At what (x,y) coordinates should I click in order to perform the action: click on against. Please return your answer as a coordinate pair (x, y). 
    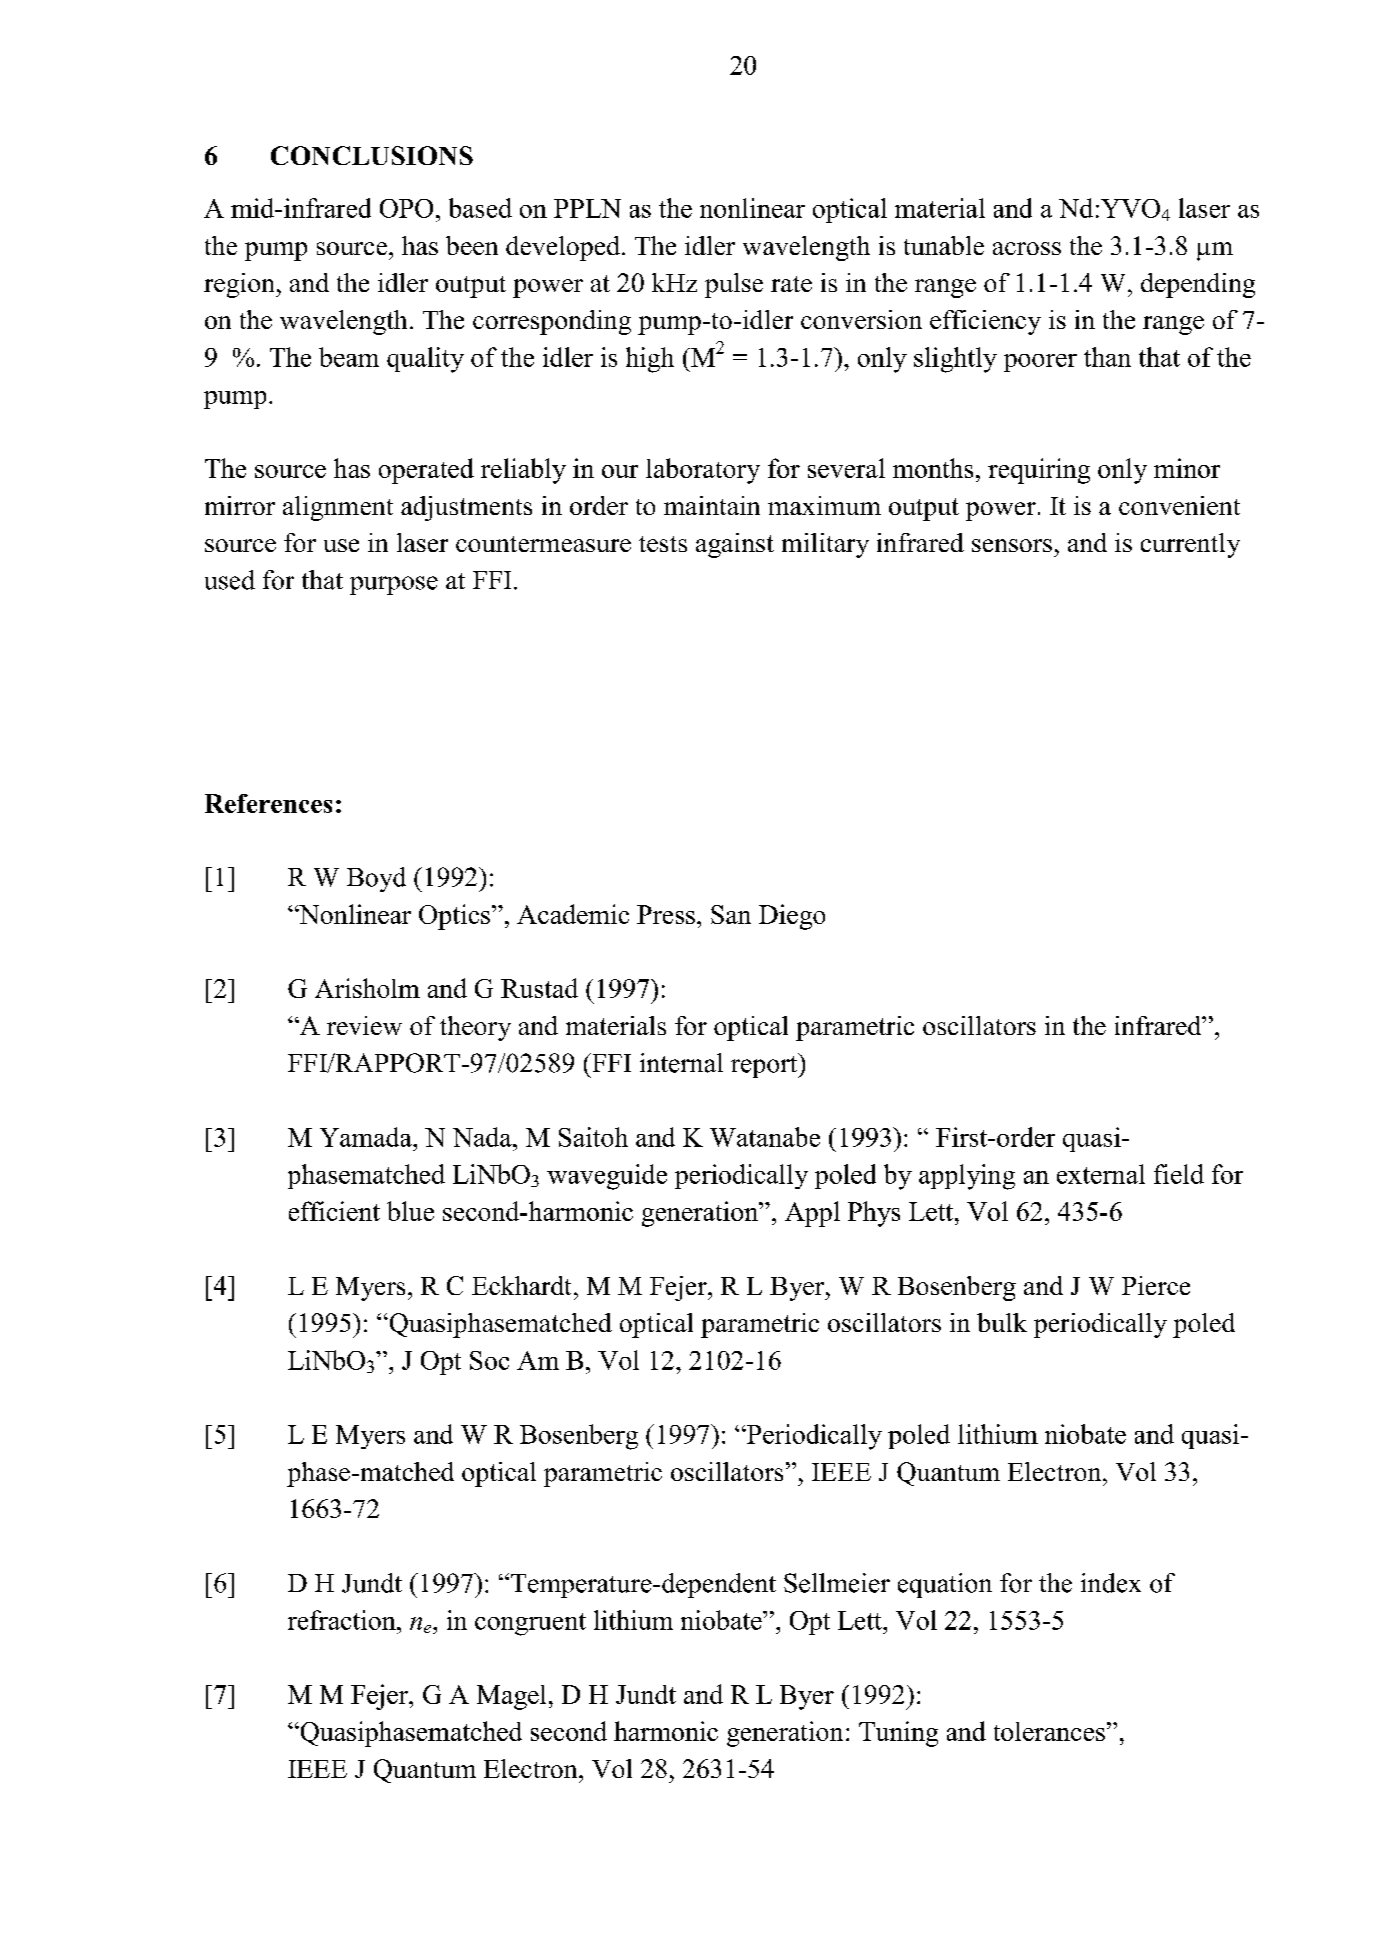
    Looking at the image, I should click on (735, 545).
